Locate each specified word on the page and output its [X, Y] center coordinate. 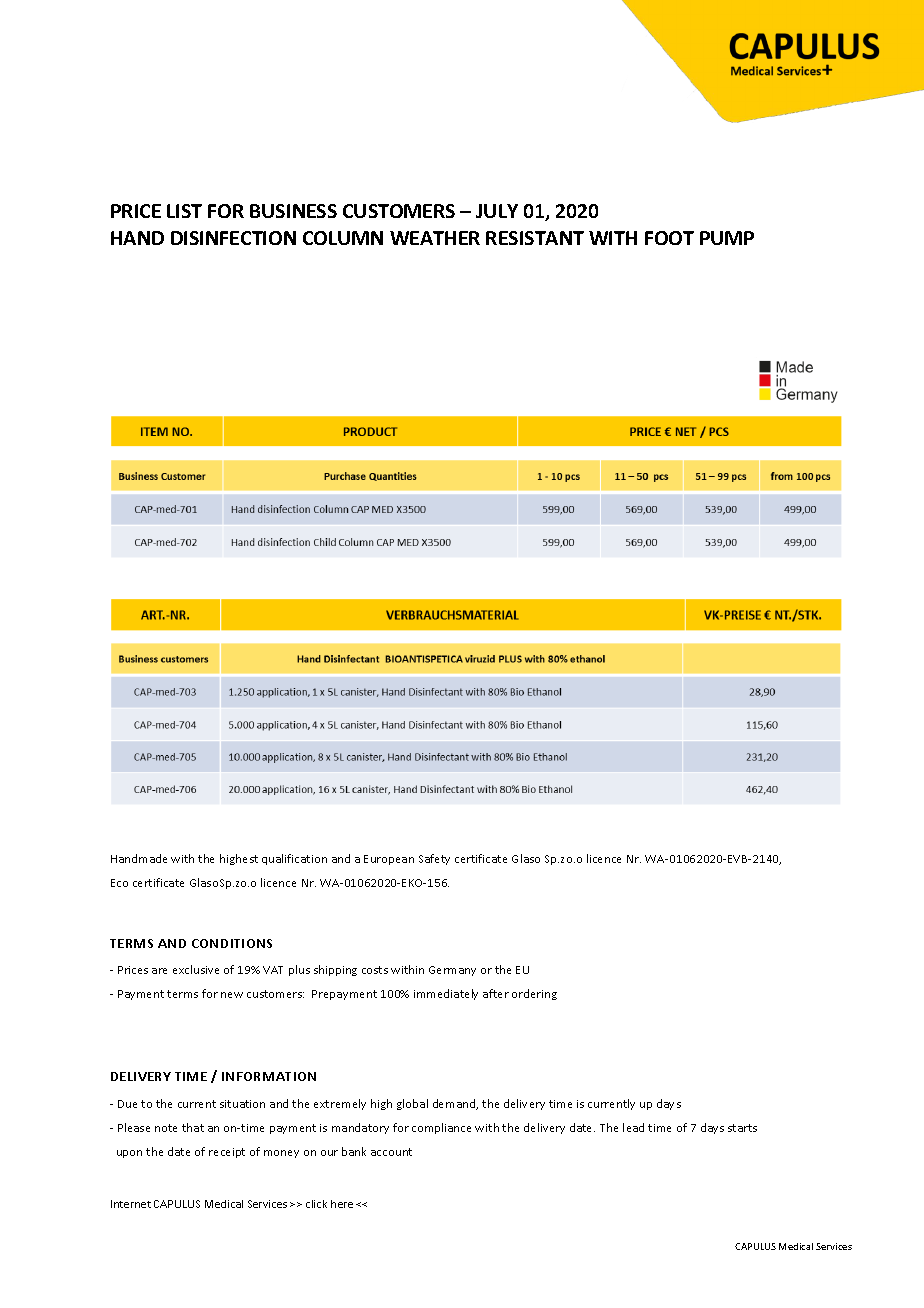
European [389, 860]
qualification [294, 859]
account [391, 1152]
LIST [184, 211]
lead [633, 1127]
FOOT [669, 238]
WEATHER [435, 238]
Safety [434, 859]
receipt [227, 1153]
